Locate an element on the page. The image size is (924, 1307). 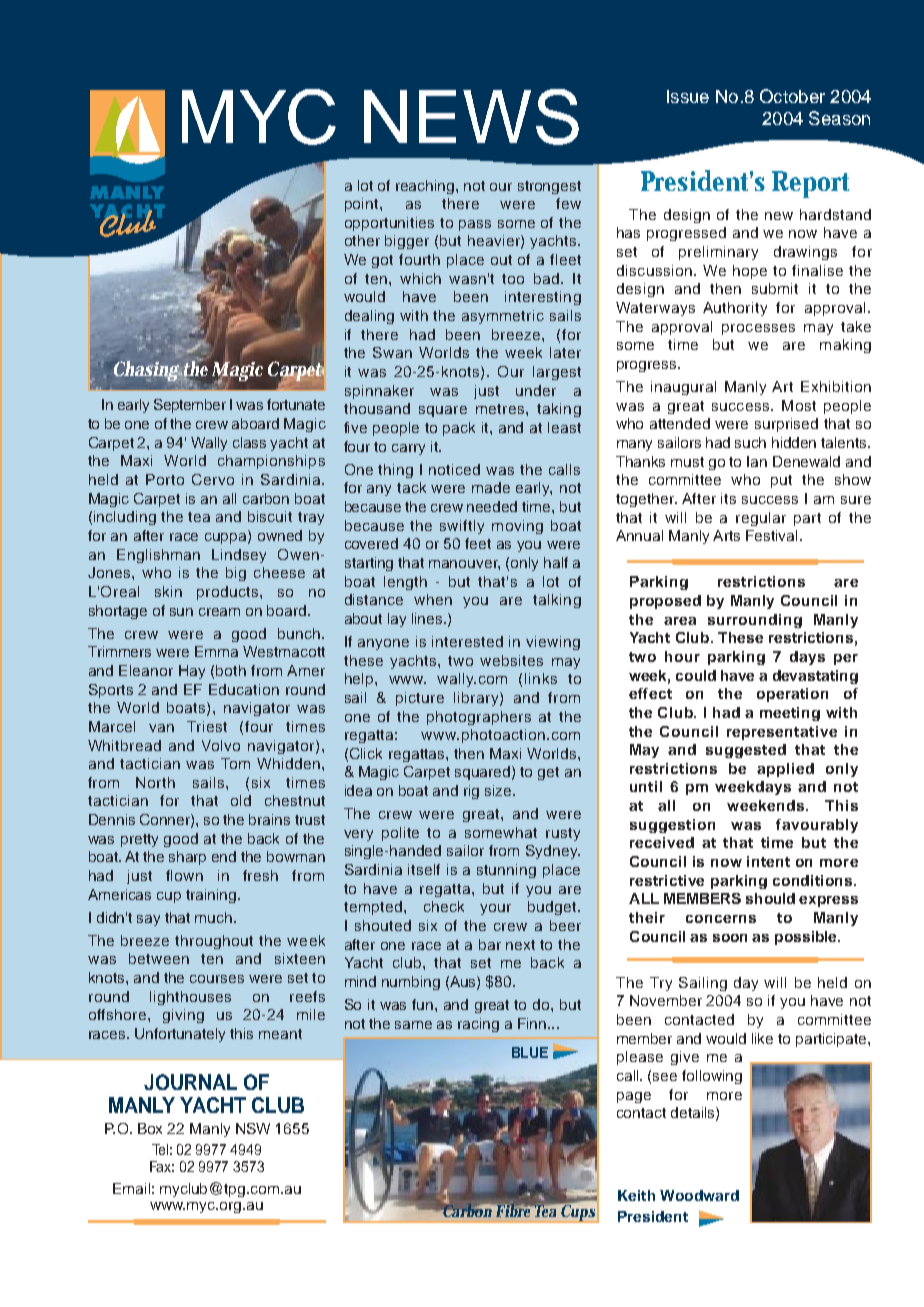
old is located at coordinates (241, 800).
